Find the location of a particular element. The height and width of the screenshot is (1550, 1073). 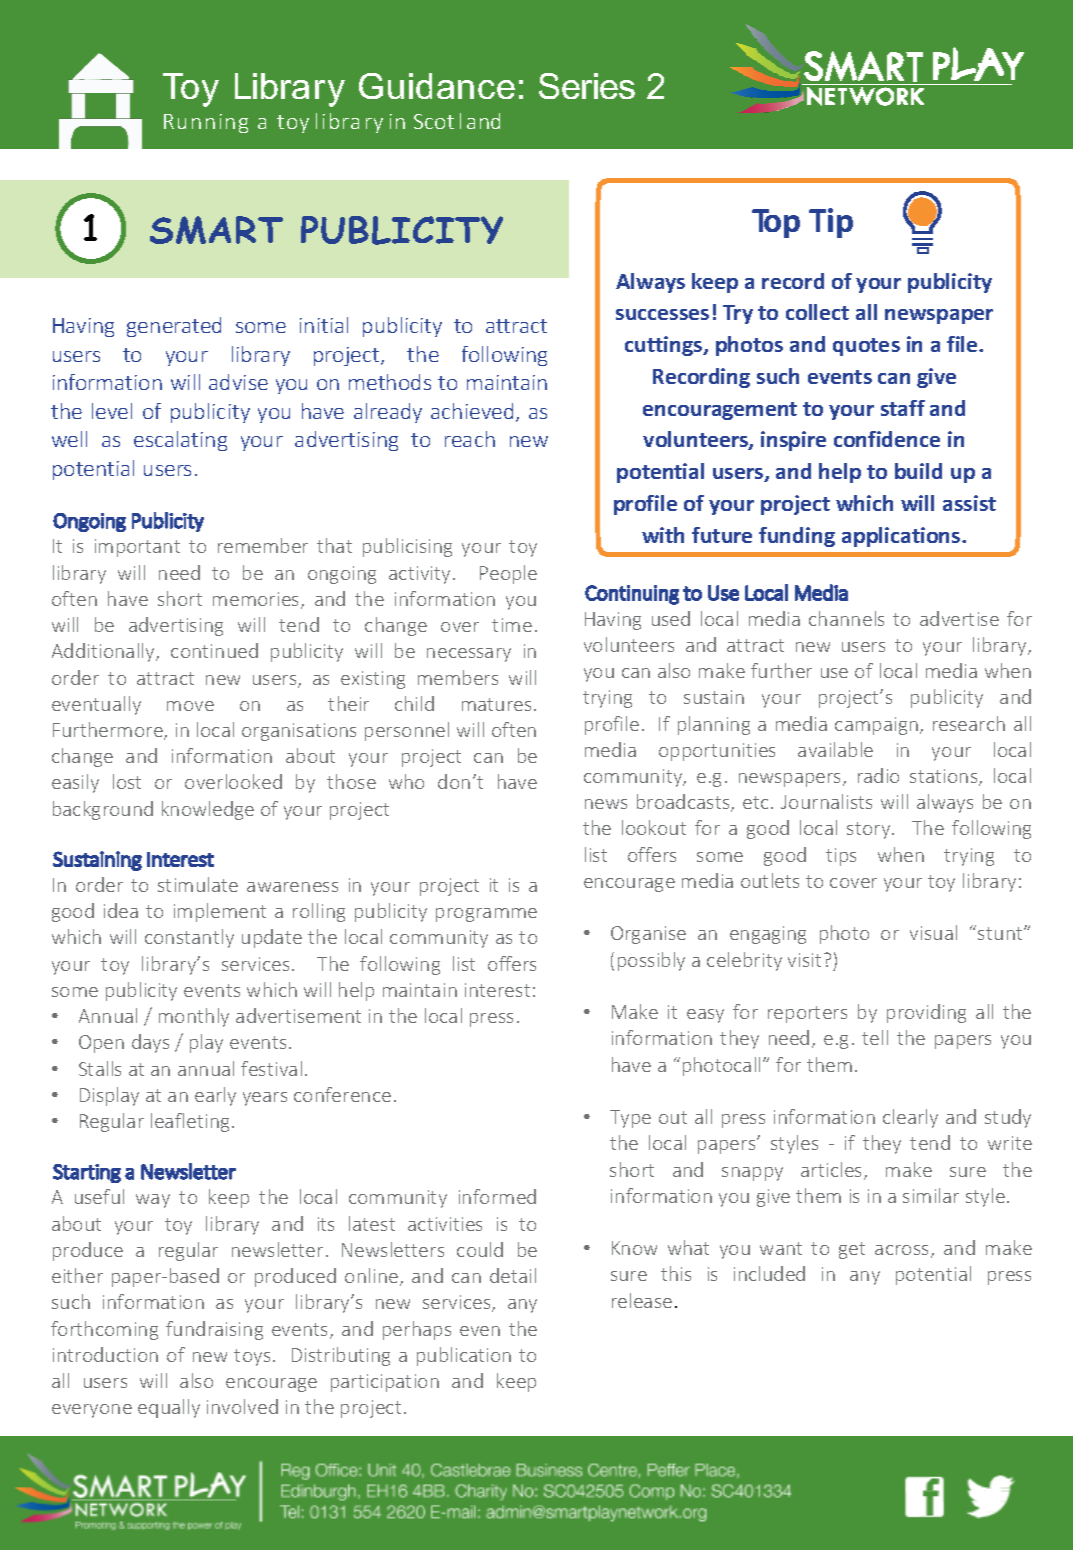

visual is located at coordinates (933, 932).
